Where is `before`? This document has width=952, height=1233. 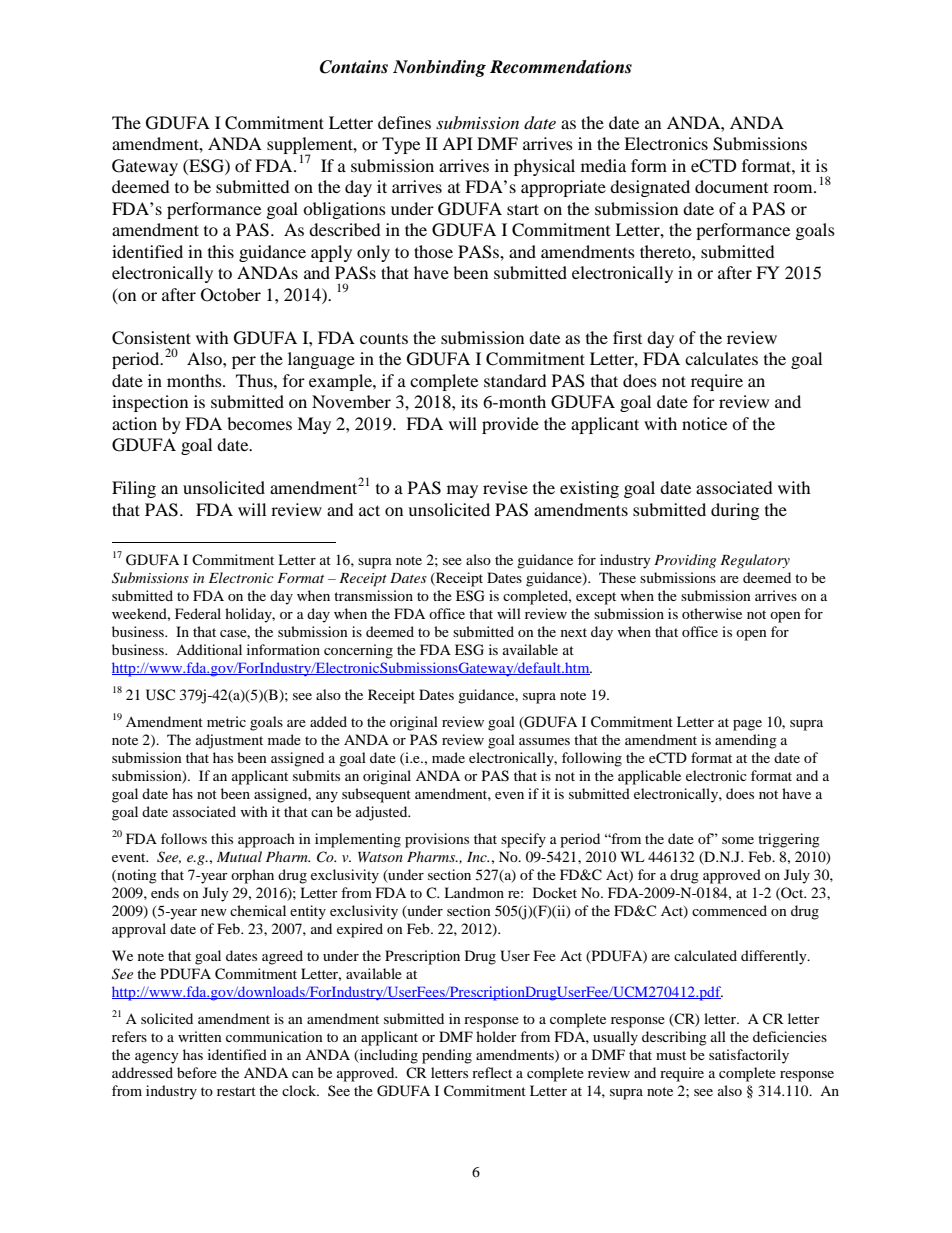
before is located at coordinates (197, 1072).
